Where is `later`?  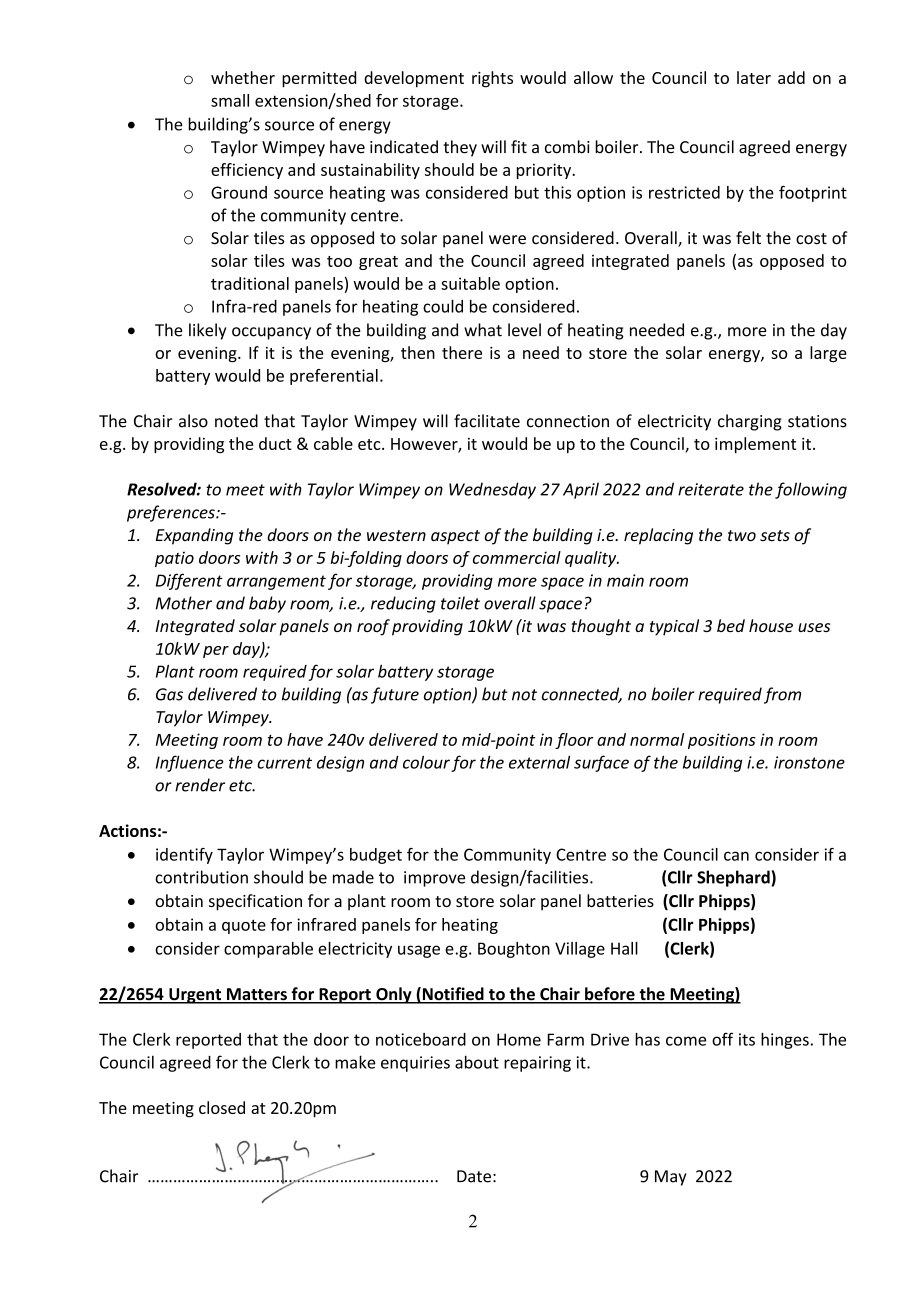
later is located at coordinates (754, 77).
